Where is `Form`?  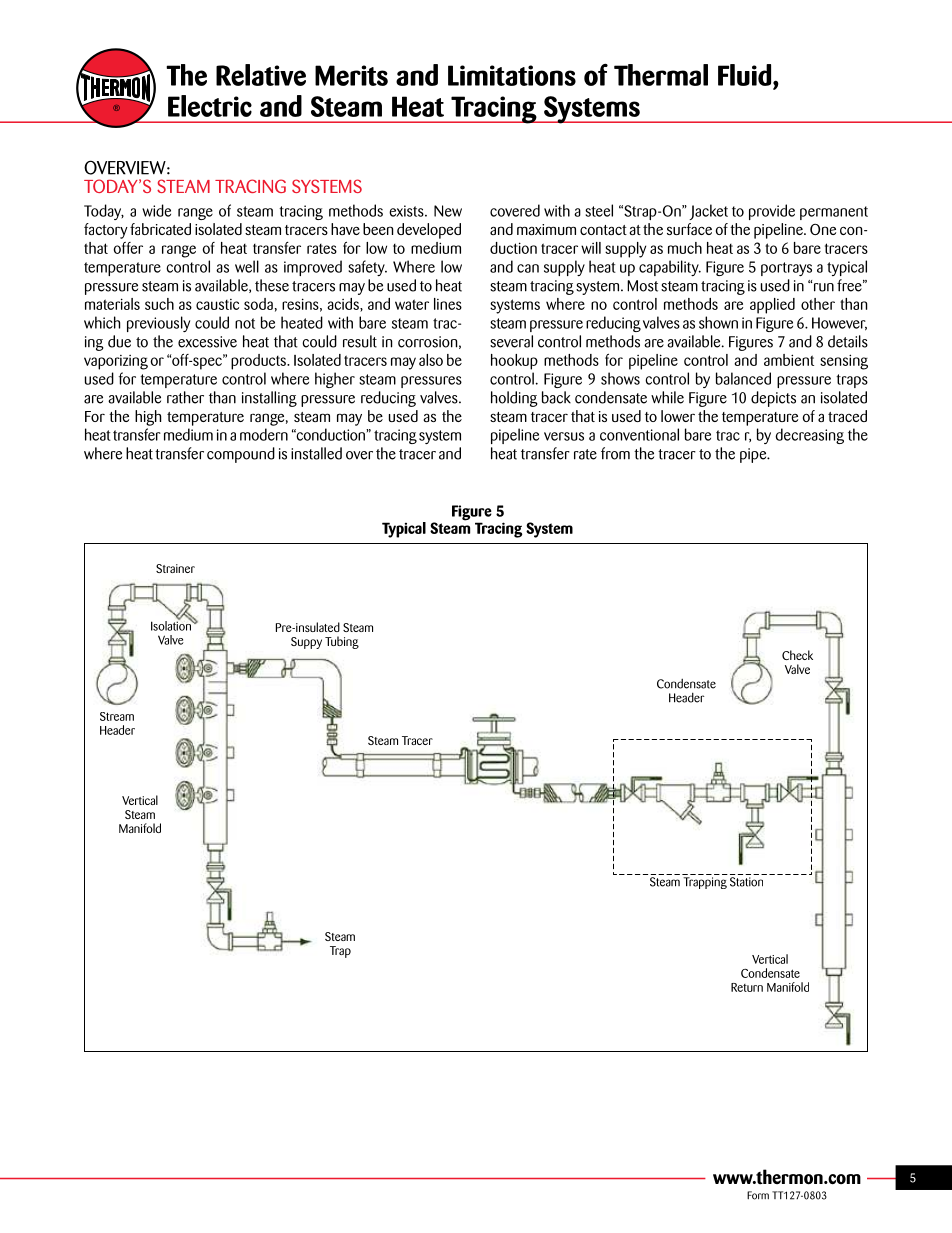
Form is located at coordinates (758, 1195).
